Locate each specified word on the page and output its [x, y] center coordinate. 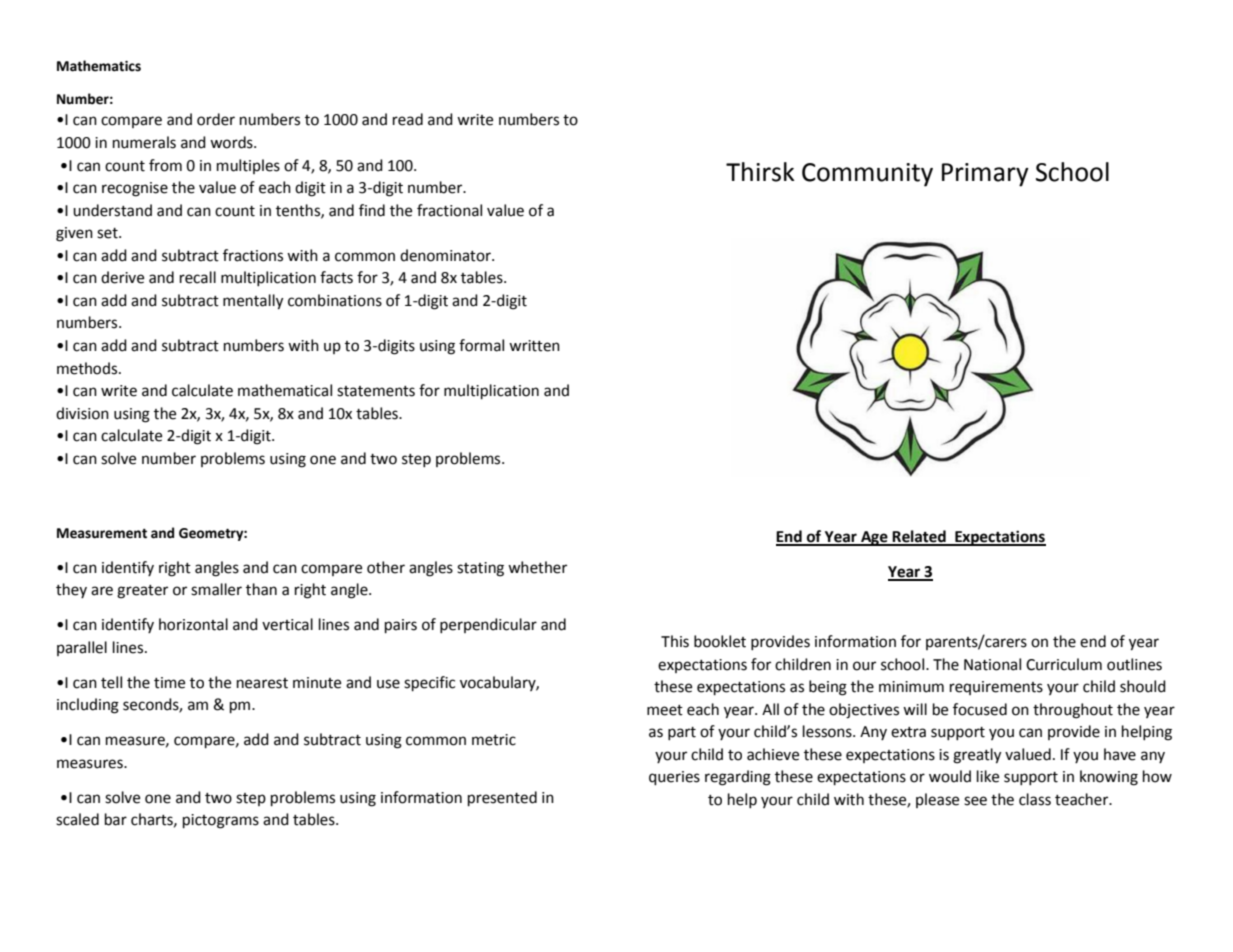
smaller [216, 589]
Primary [985, 175]
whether [537, 567]
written [534, 346]
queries [674, 778]
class [1035, 799]
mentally [253, 302]
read [408, 119]
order [216, 119]
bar [116, 819]
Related [919, 537]
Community [867, 175]
